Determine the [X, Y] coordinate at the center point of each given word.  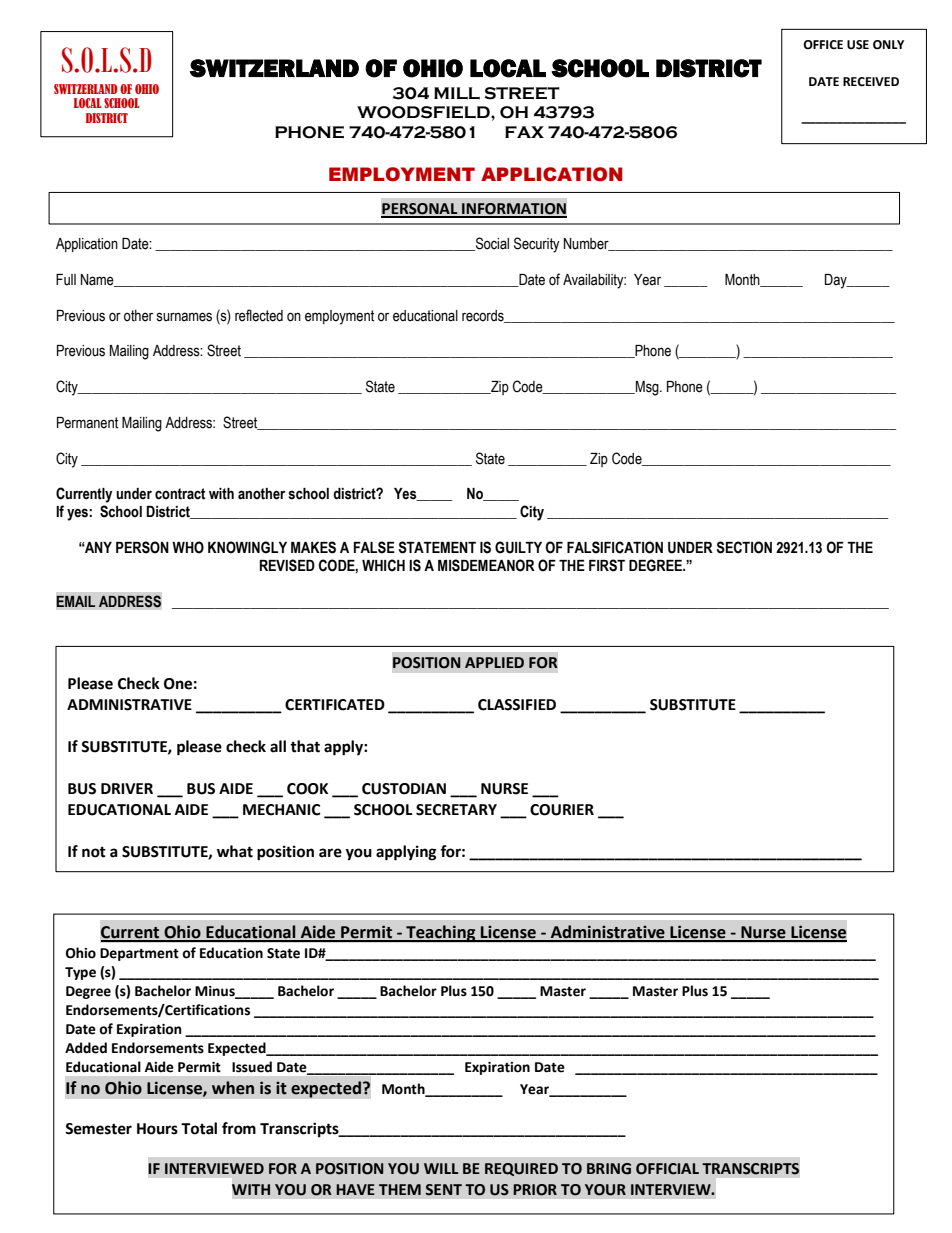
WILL [441, 1168]
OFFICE [823, 45]
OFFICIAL [667, 1169]
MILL [457, 93]
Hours [157, 1129]
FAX [524, 132]
